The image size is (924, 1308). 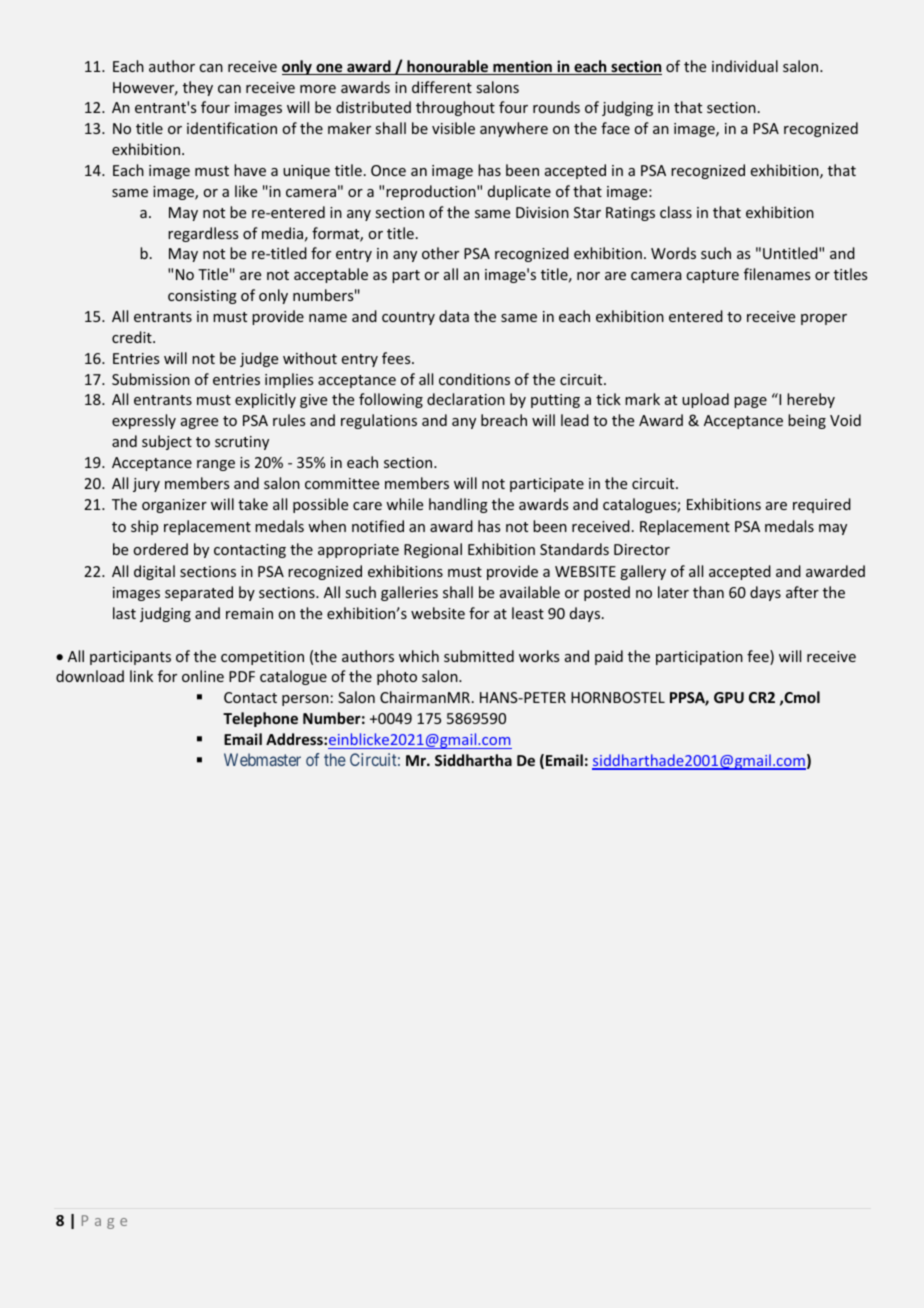 What do you see at coordinates (397, 677) in the page?
I see `photo` at bounding box center [397, 677].
